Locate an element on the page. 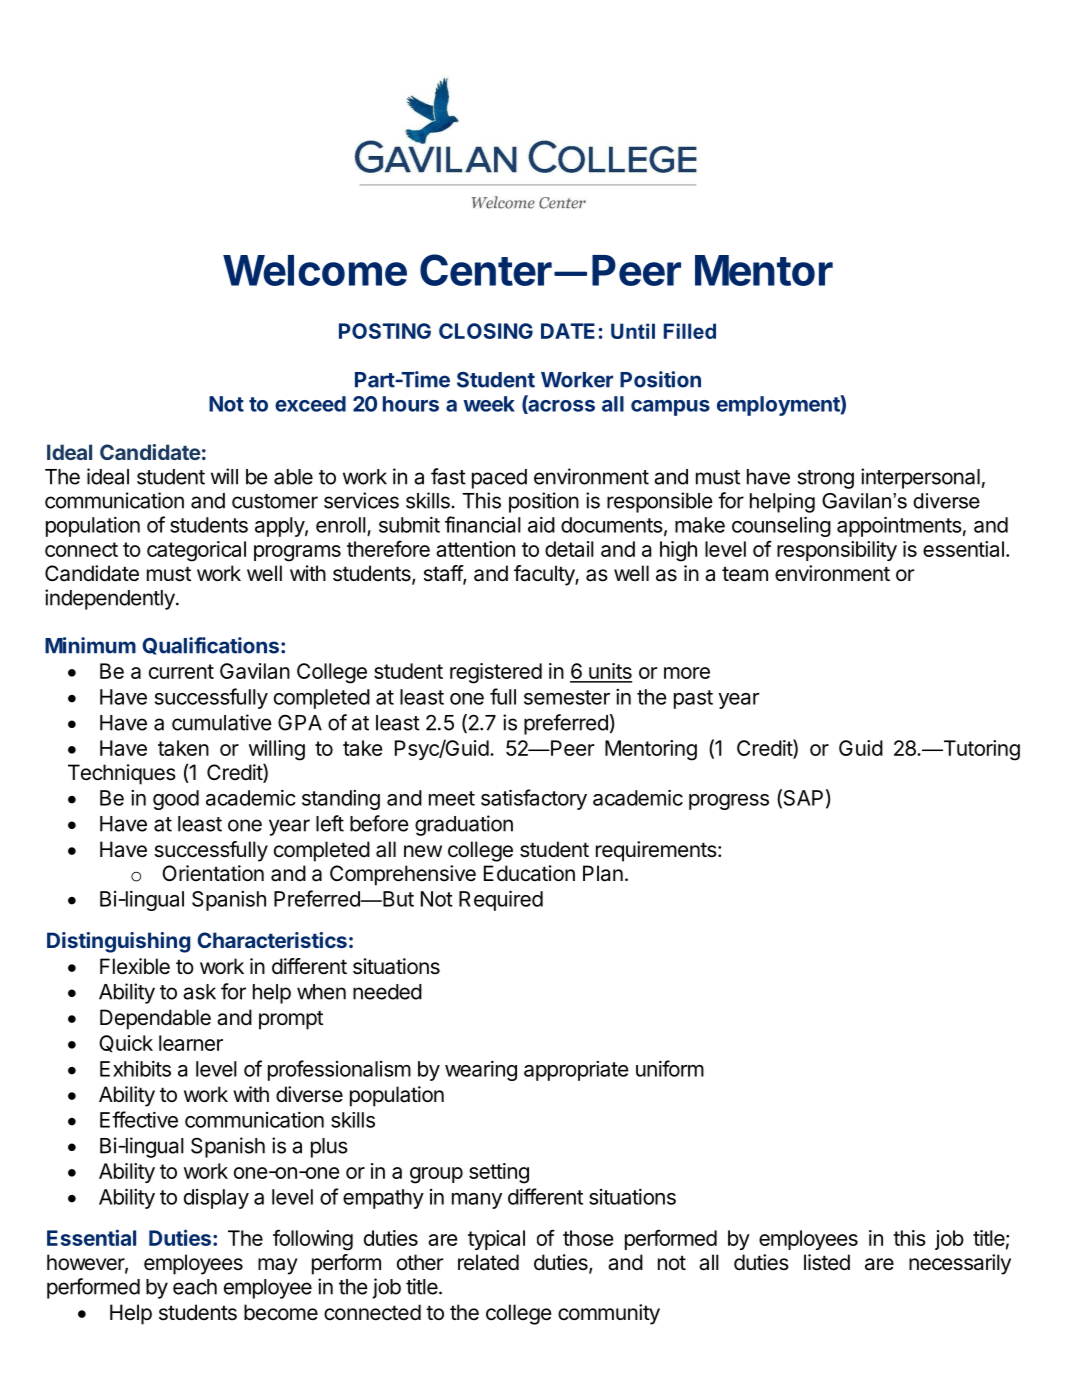 This document has width=1073, height=1389. strong is located at coordinates (826, 479).
